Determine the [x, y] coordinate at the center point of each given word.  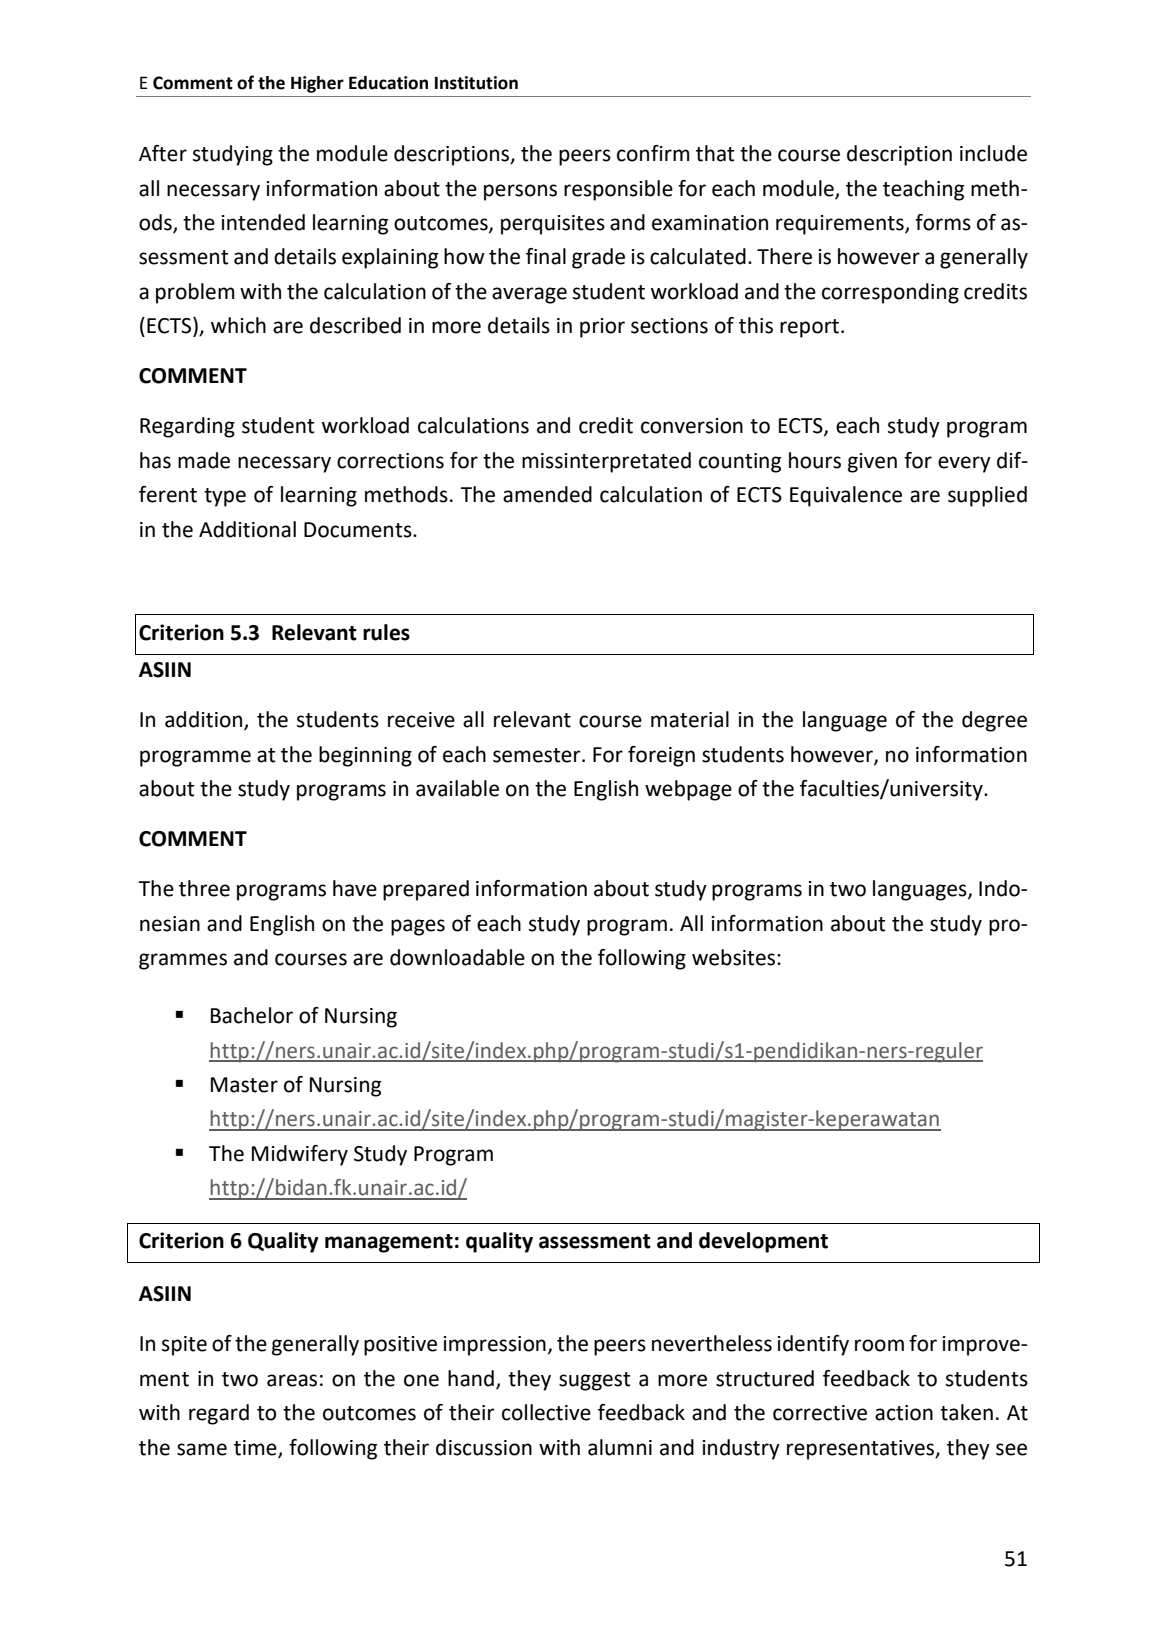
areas [292, 1380]
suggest [595, 1381]
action [904, 1413]
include [993, 153]
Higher [317, 84]
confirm [653, 153]
